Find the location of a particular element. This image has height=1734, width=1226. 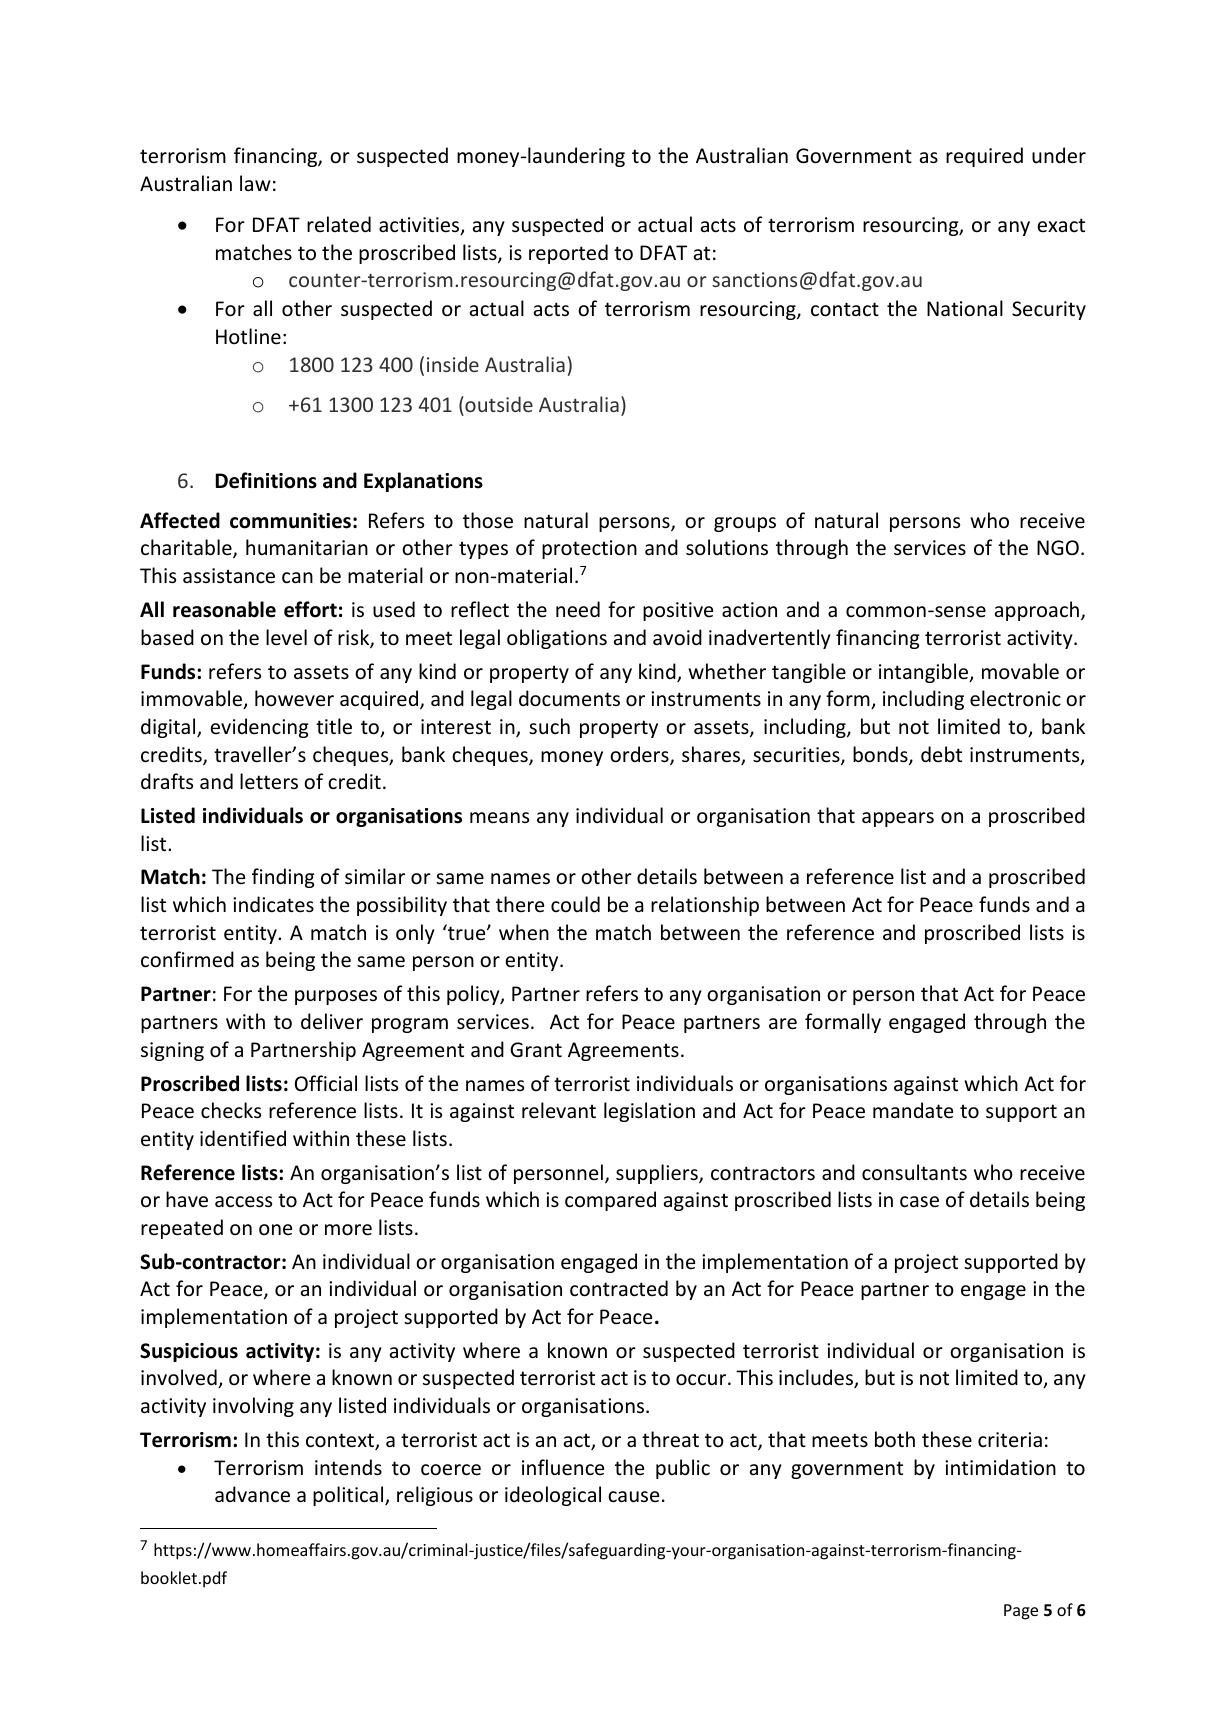

electronic is located at coordinates (1015, 698).
